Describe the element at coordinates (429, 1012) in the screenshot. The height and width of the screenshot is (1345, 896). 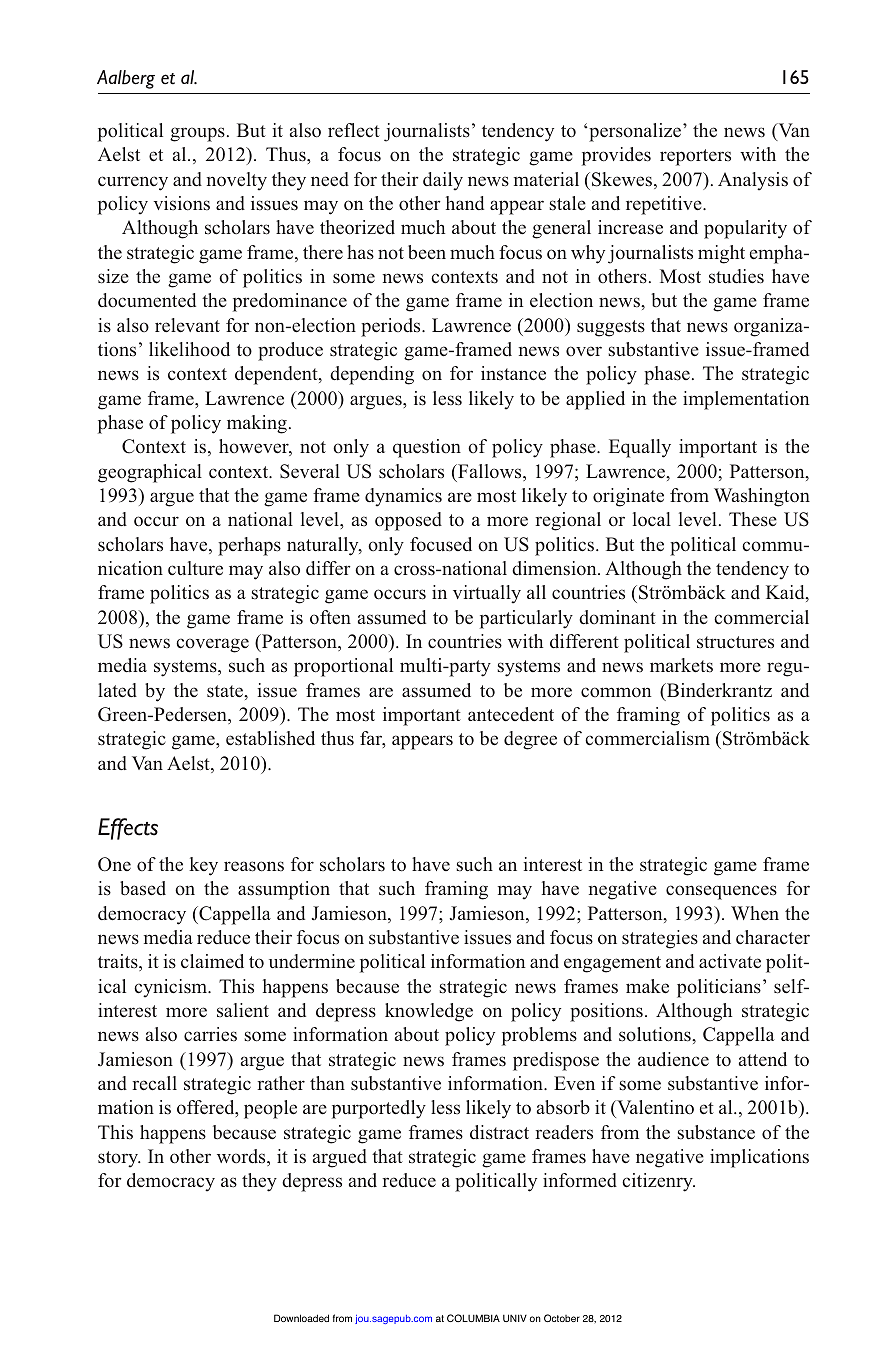
I see `knowledge` at that location.
